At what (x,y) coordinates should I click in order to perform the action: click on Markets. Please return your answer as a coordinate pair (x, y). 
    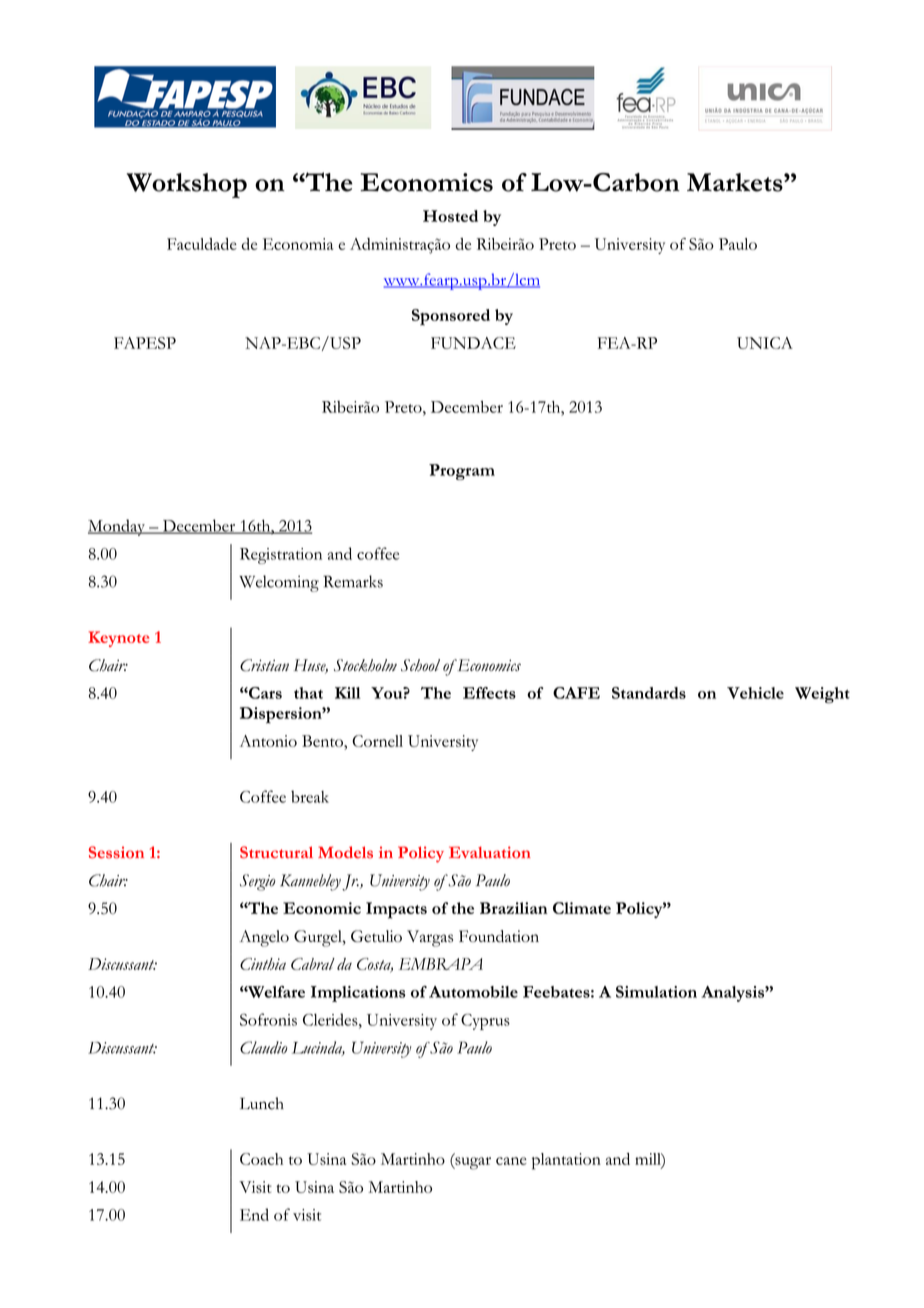
    Looking at the image, I should click on (736, 182).
